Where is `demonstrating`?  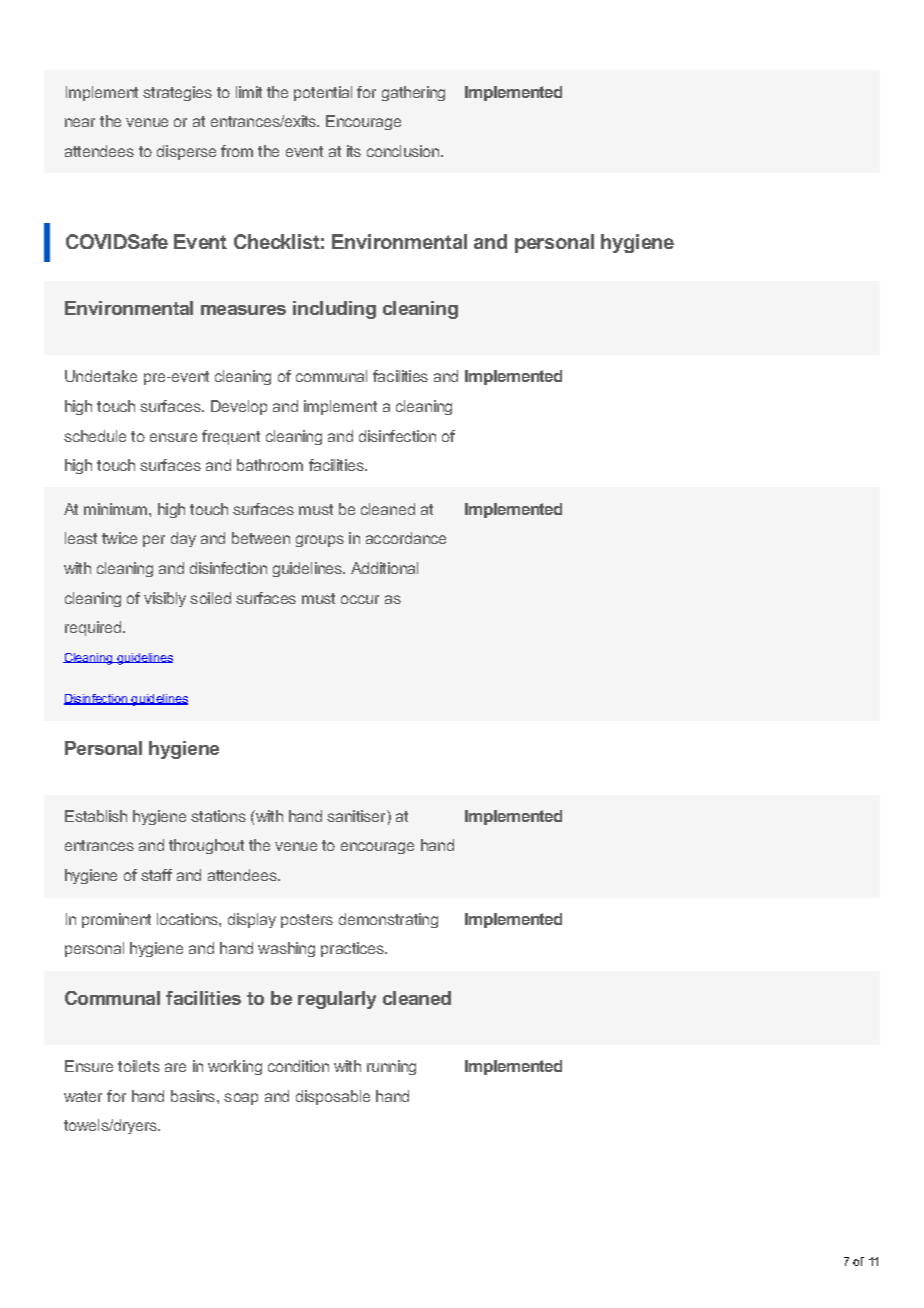
demonstrating is located at coordinates (388, 920).
